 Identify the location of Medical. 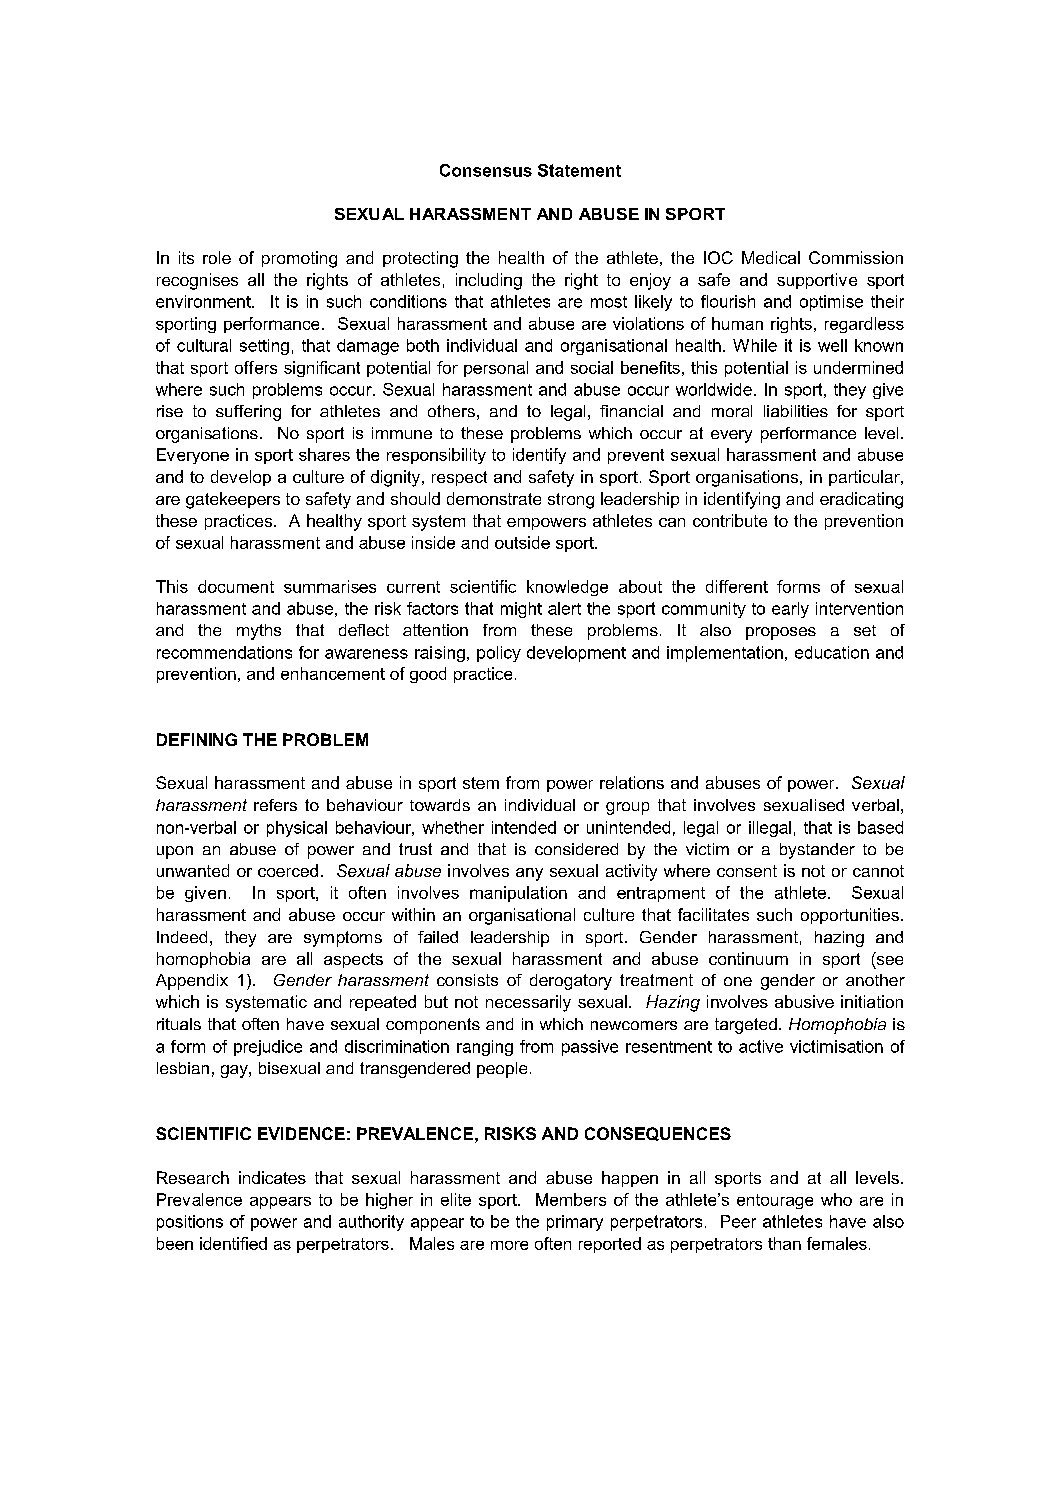
(771, 257).
